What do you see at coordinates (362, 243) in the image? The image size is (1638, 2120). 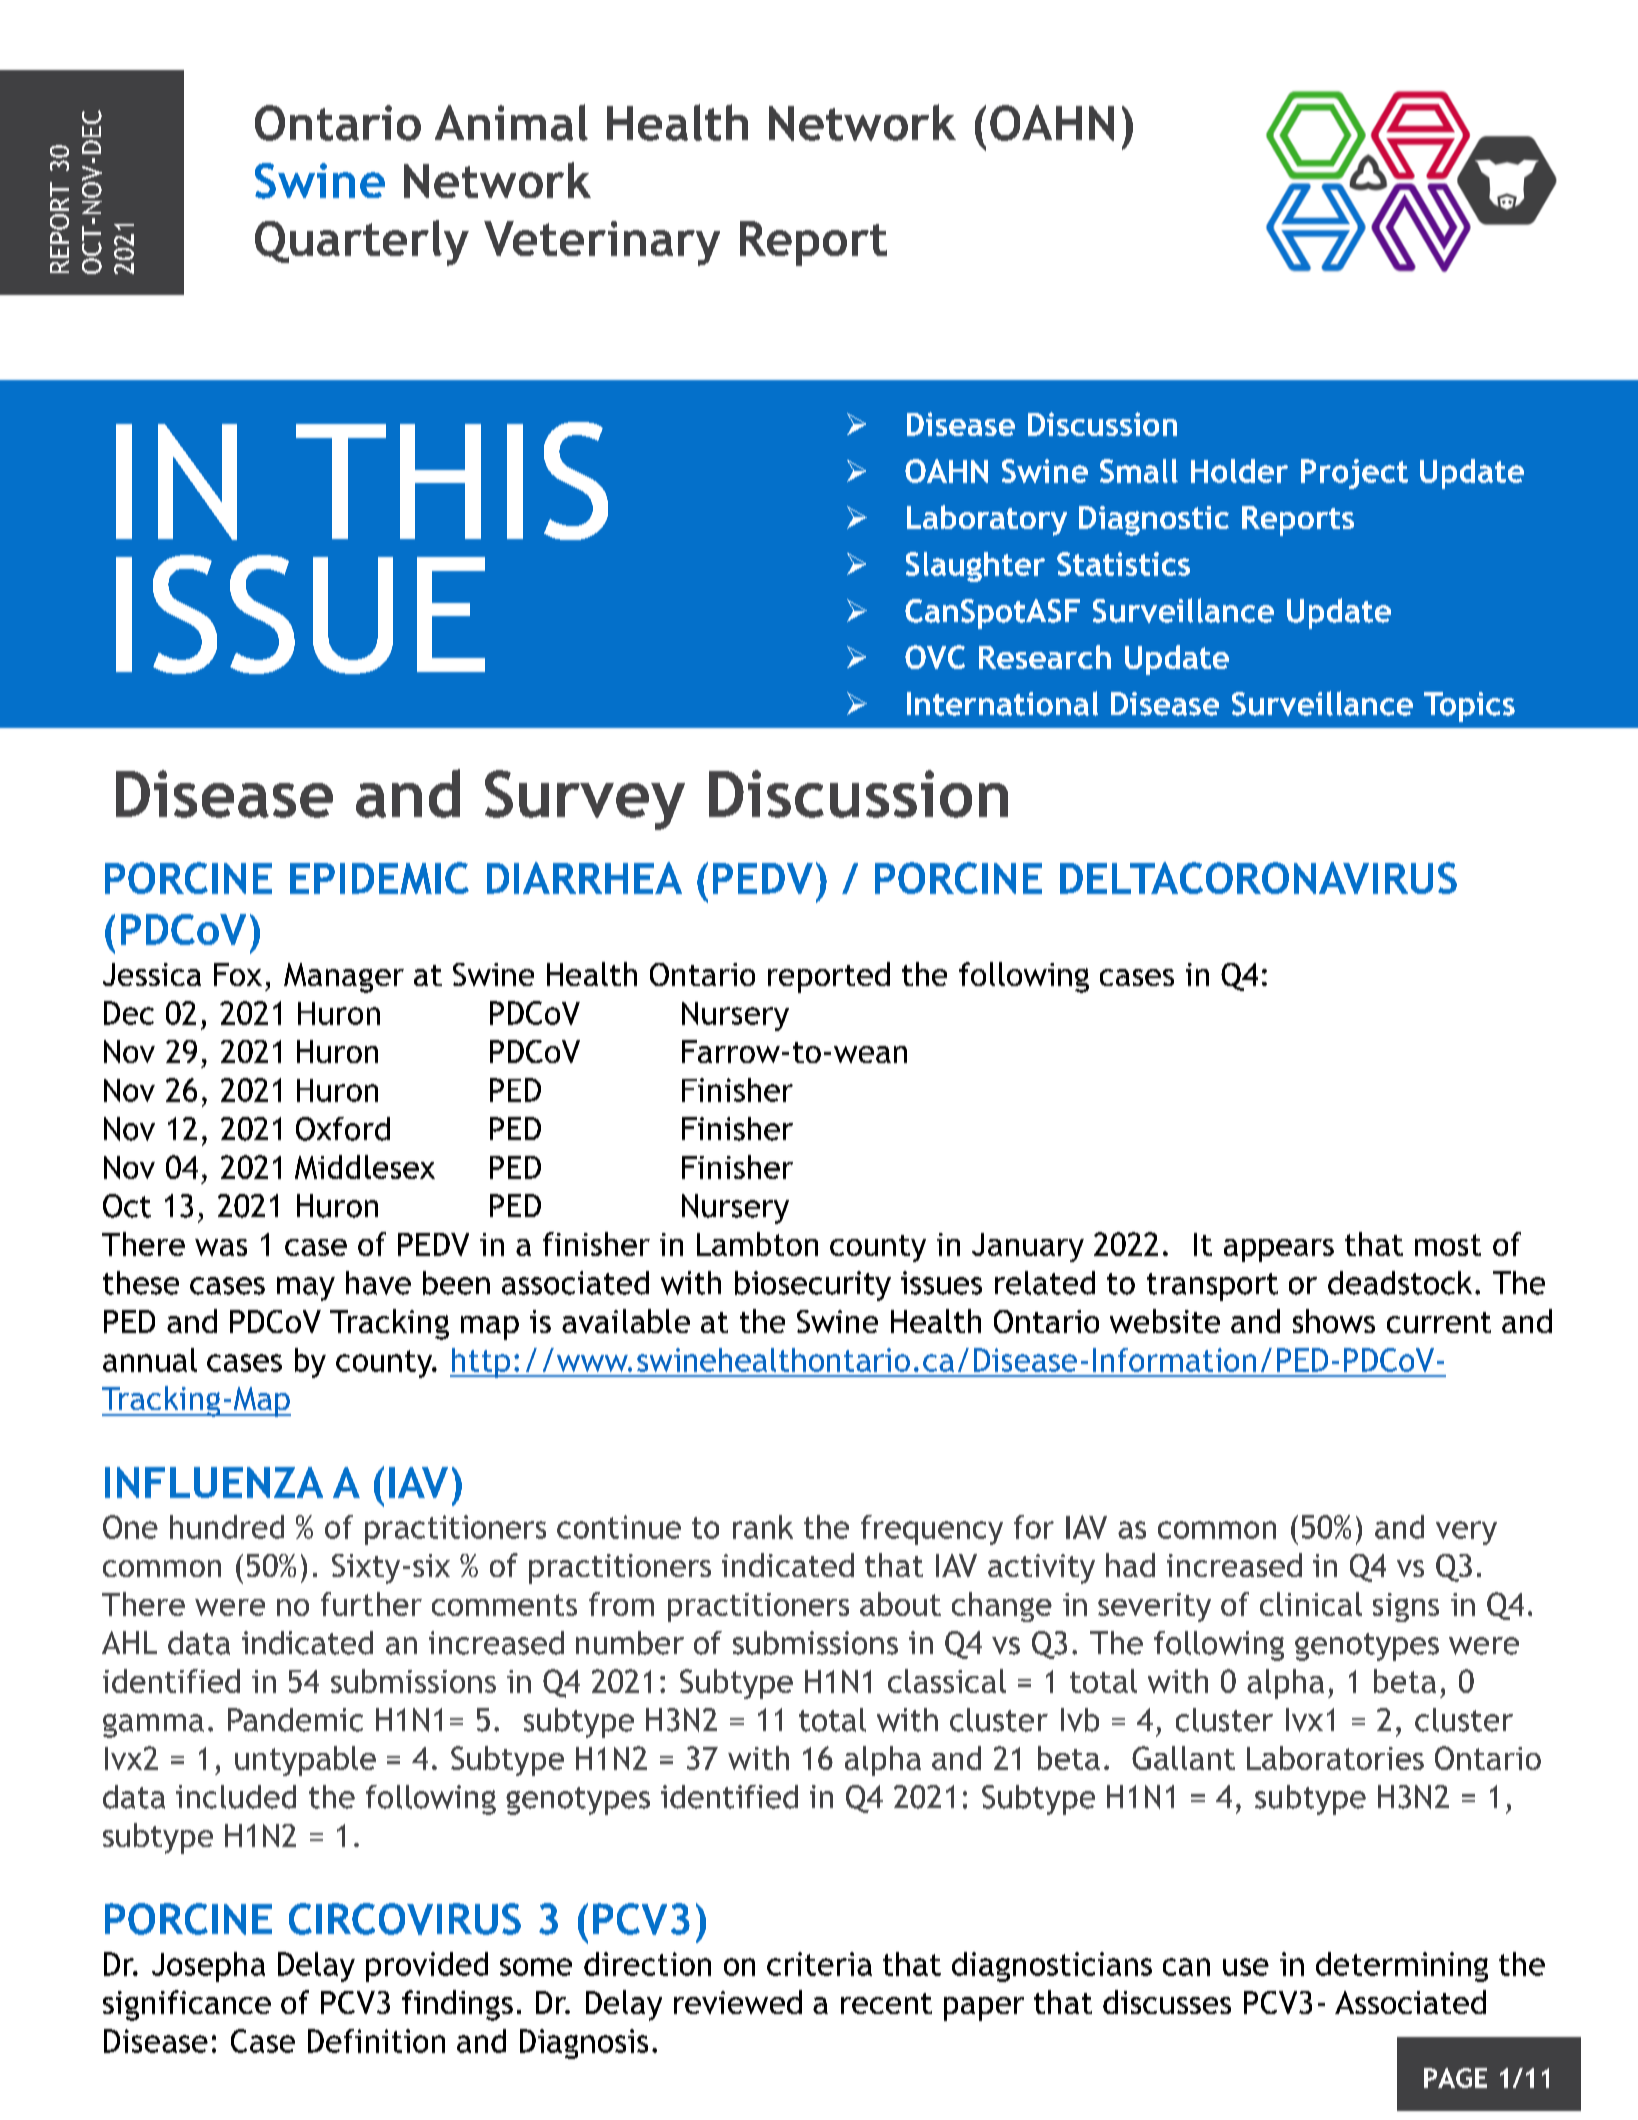 I see `Quarterly` at bounding box center [362, 243].
